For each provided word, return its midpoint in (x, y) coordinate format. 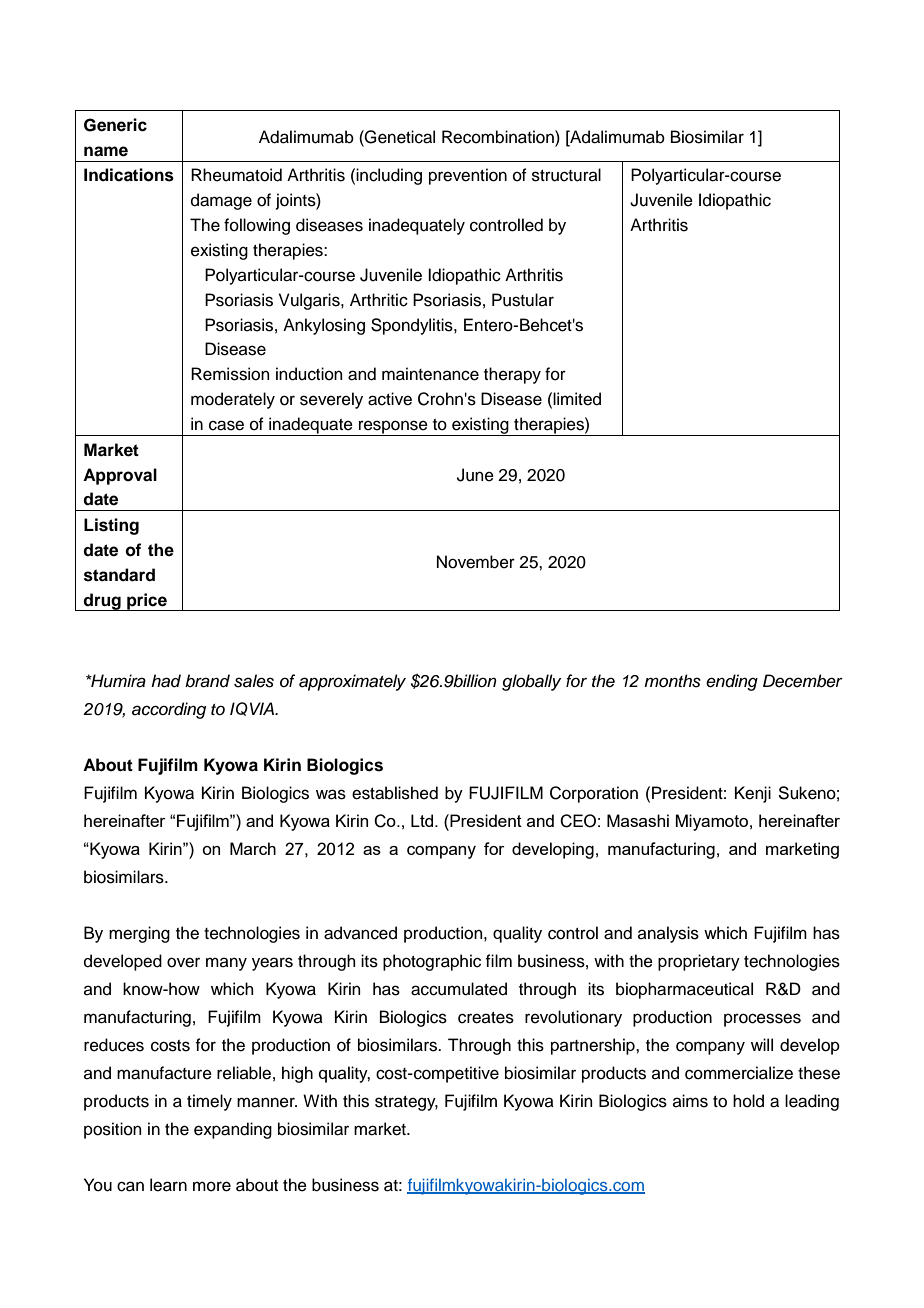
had (166, 681)
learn (168, 1185)
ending (732, 682)
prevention (468, 176)
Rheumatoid (236, 175)
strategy (406, 1103)
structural (566, 175)
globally (531, 682)
